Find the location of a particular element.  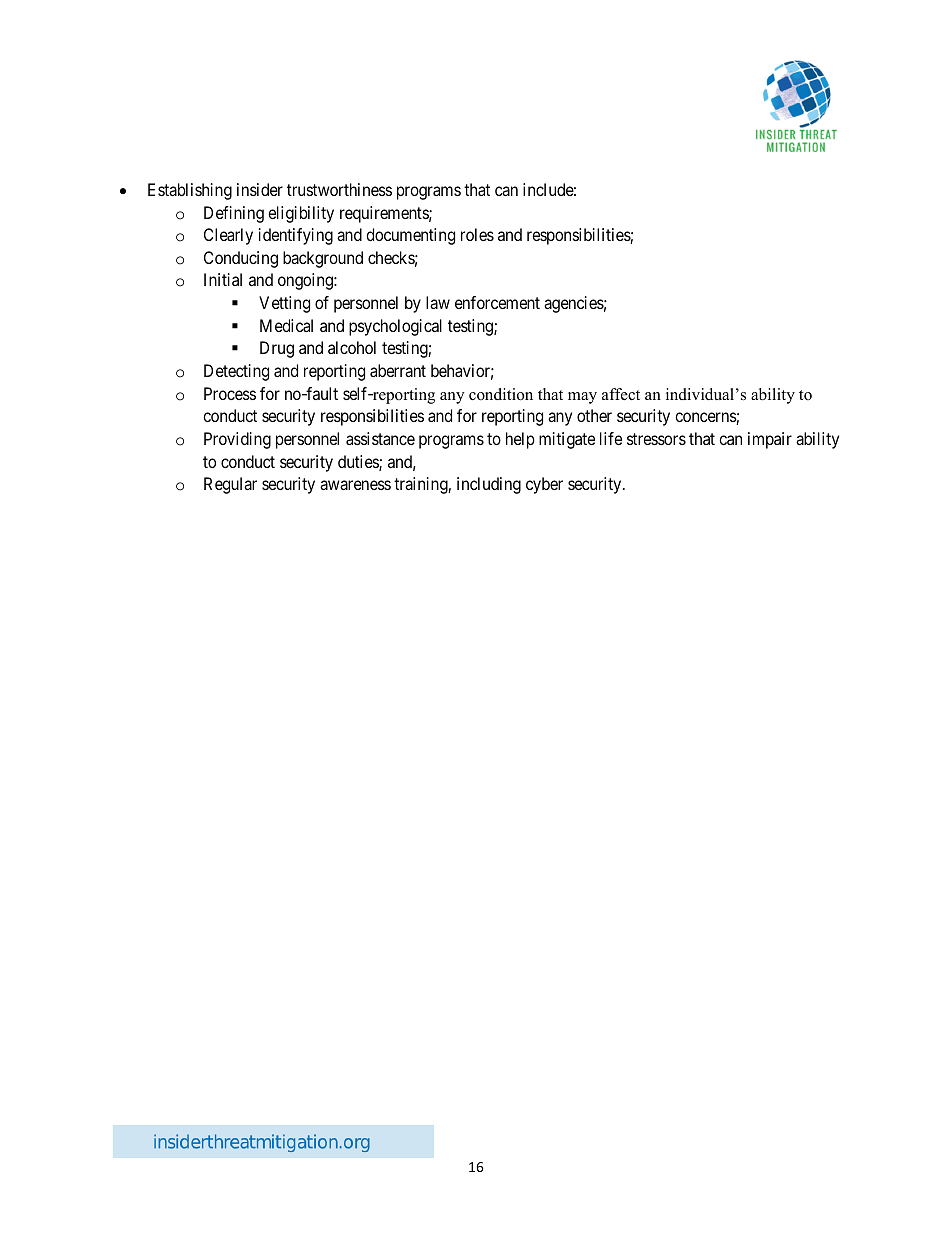

Initial is located at coordinates (223, 279).
